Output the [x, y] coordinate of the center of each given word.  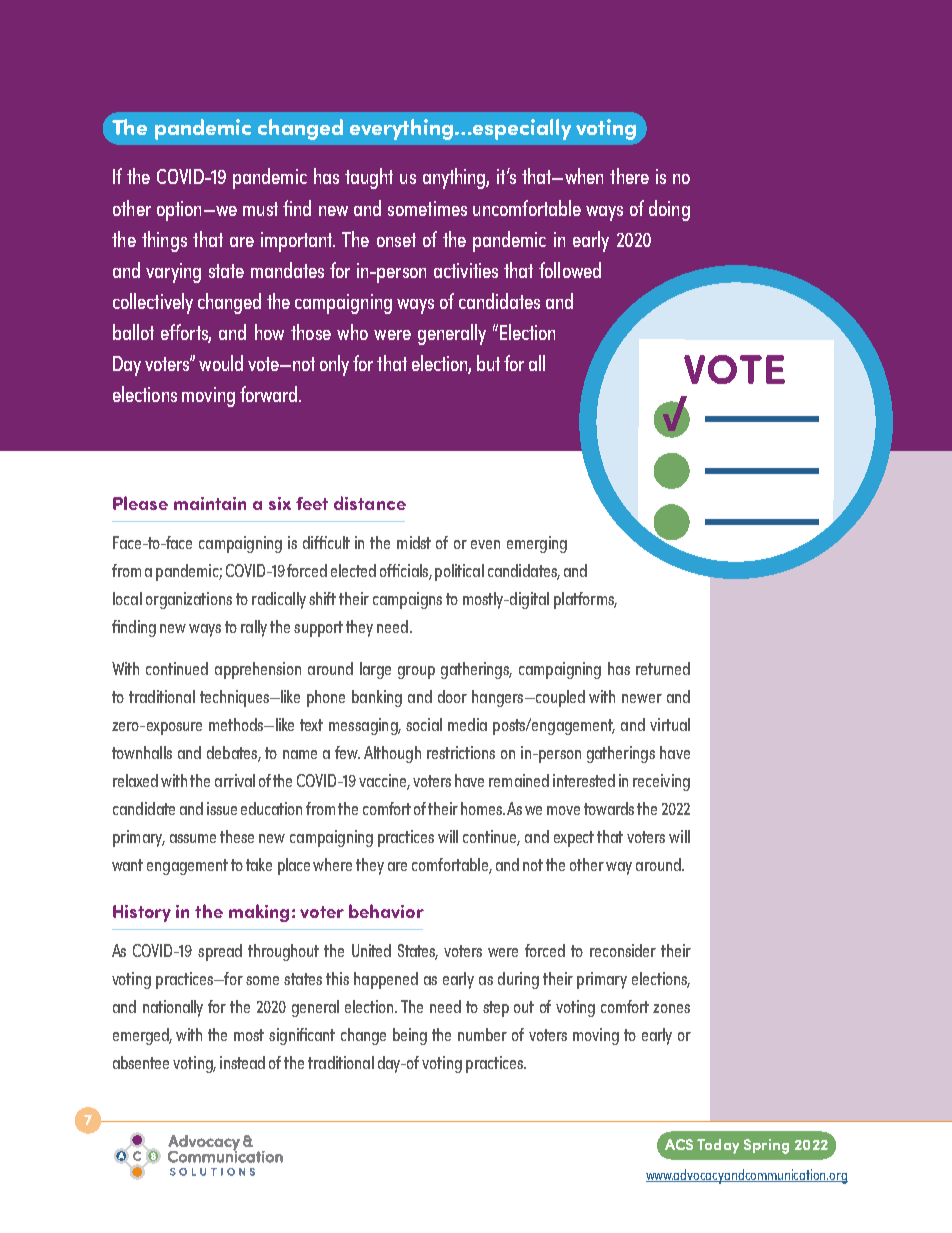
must [260, 209]
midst [414, 542]
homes [483, 808]
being [410, 1036]
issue [222, 808]
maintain [210, 503]
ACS [679, 1144]
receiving [661, 782]
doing [669, 210]
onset [396, 240]
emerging [537, 544]
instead [242, 1062]
